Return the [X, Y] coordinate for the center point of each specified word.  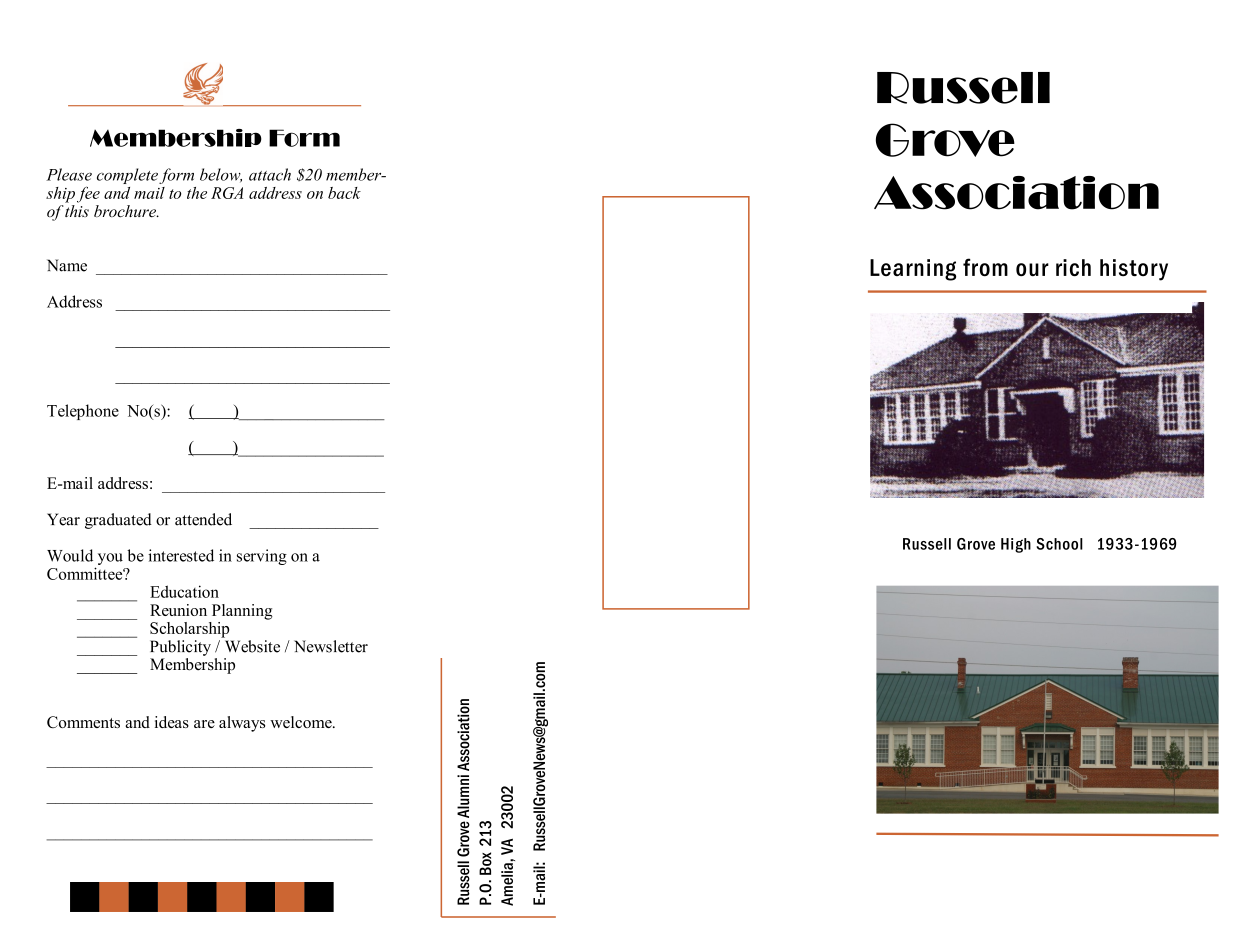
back [344, 193]
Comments [83, 722]
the [197, 193]
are [204, 724]
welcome [302, 722]
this [77, 209]
